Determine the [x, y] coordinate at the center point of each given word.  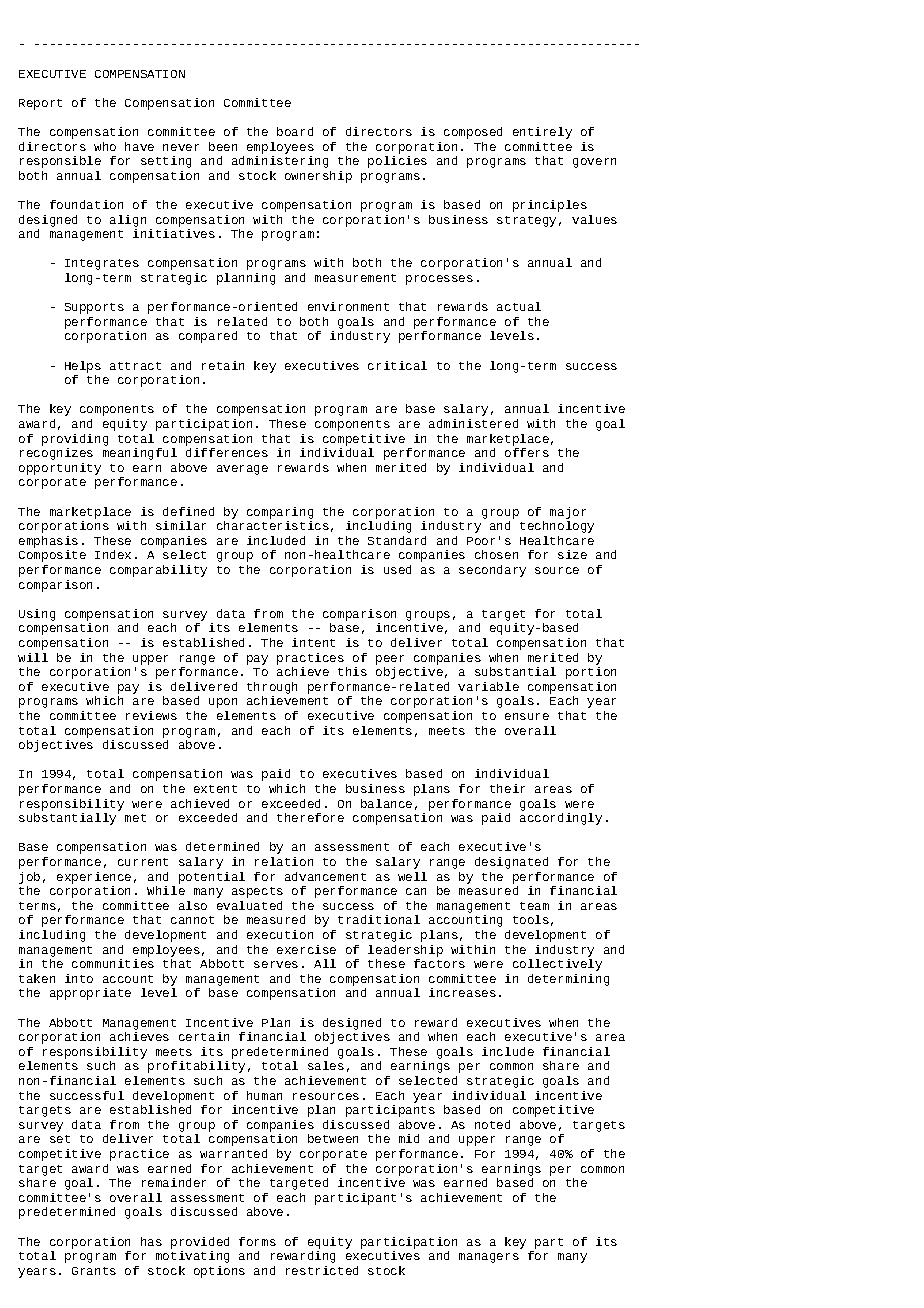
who [105, 146]
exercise [306, 949]
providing [75, 440]
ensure [527, 716]
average [242, 470]
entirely [542, 133]
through [272, 688]
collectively [557, 965]
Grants [94, 1271]
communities [113, 963]
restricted [322, 1270]
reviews [151, 715]
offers [527, 452]
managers [489, 1258]
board [295, 131]
